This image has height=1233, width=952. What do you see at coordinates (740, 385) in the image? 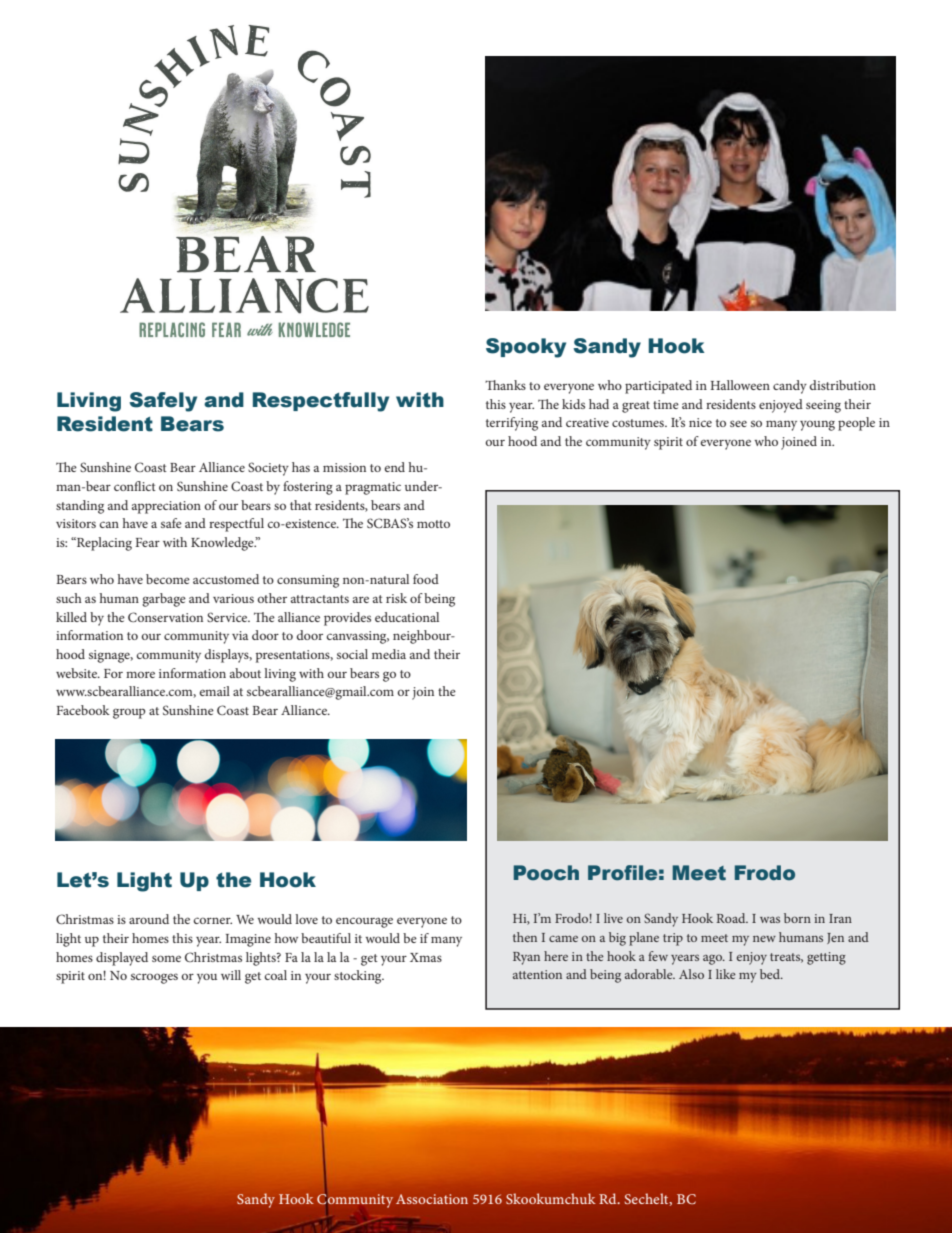
I see `Halloween` at bounding box center [740, 385].
